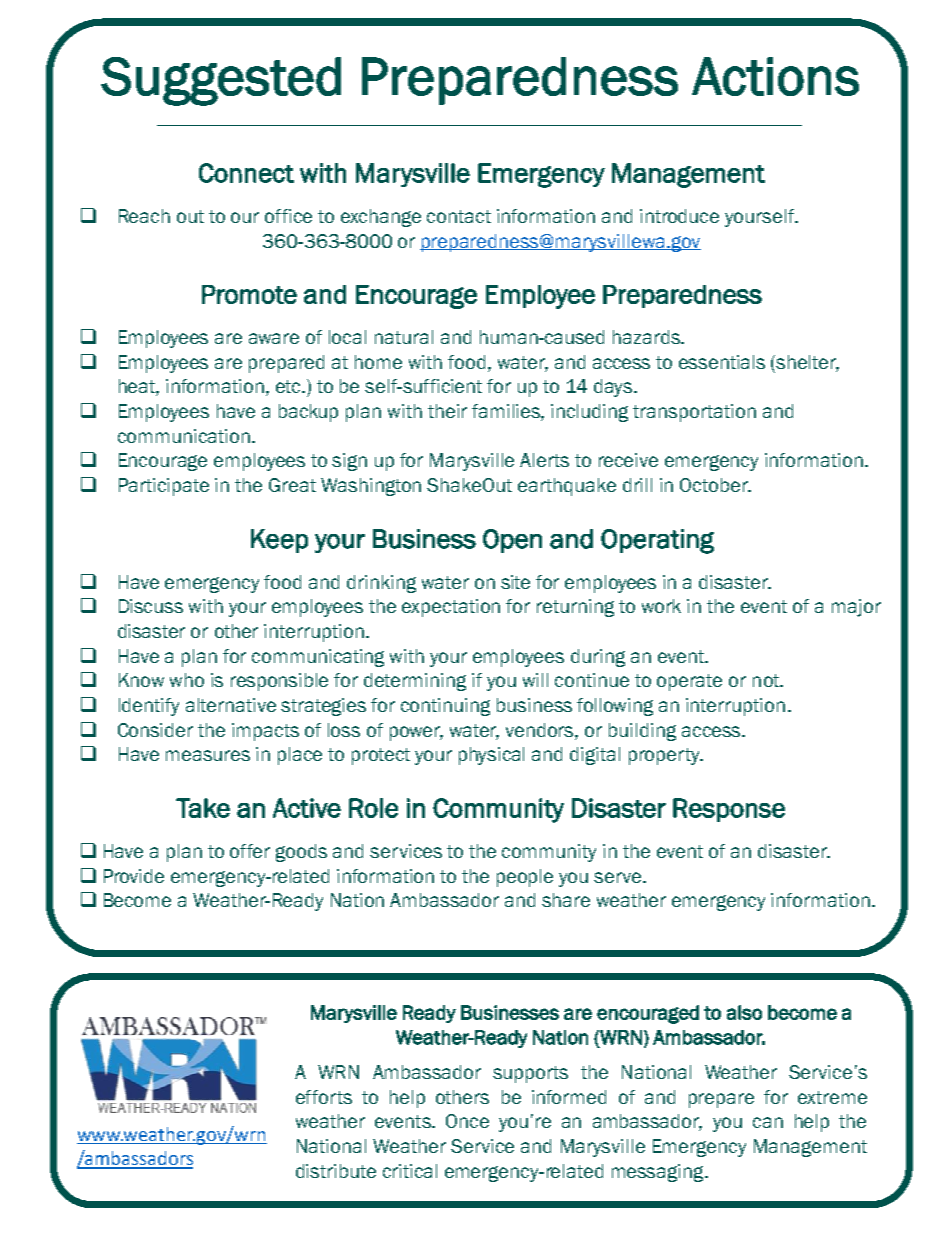 Image resolution: width=952 pixels, height=1233 pixels. Describe the element at coordinates (729, 810) in the screenshot. I see `Response` at that location.
